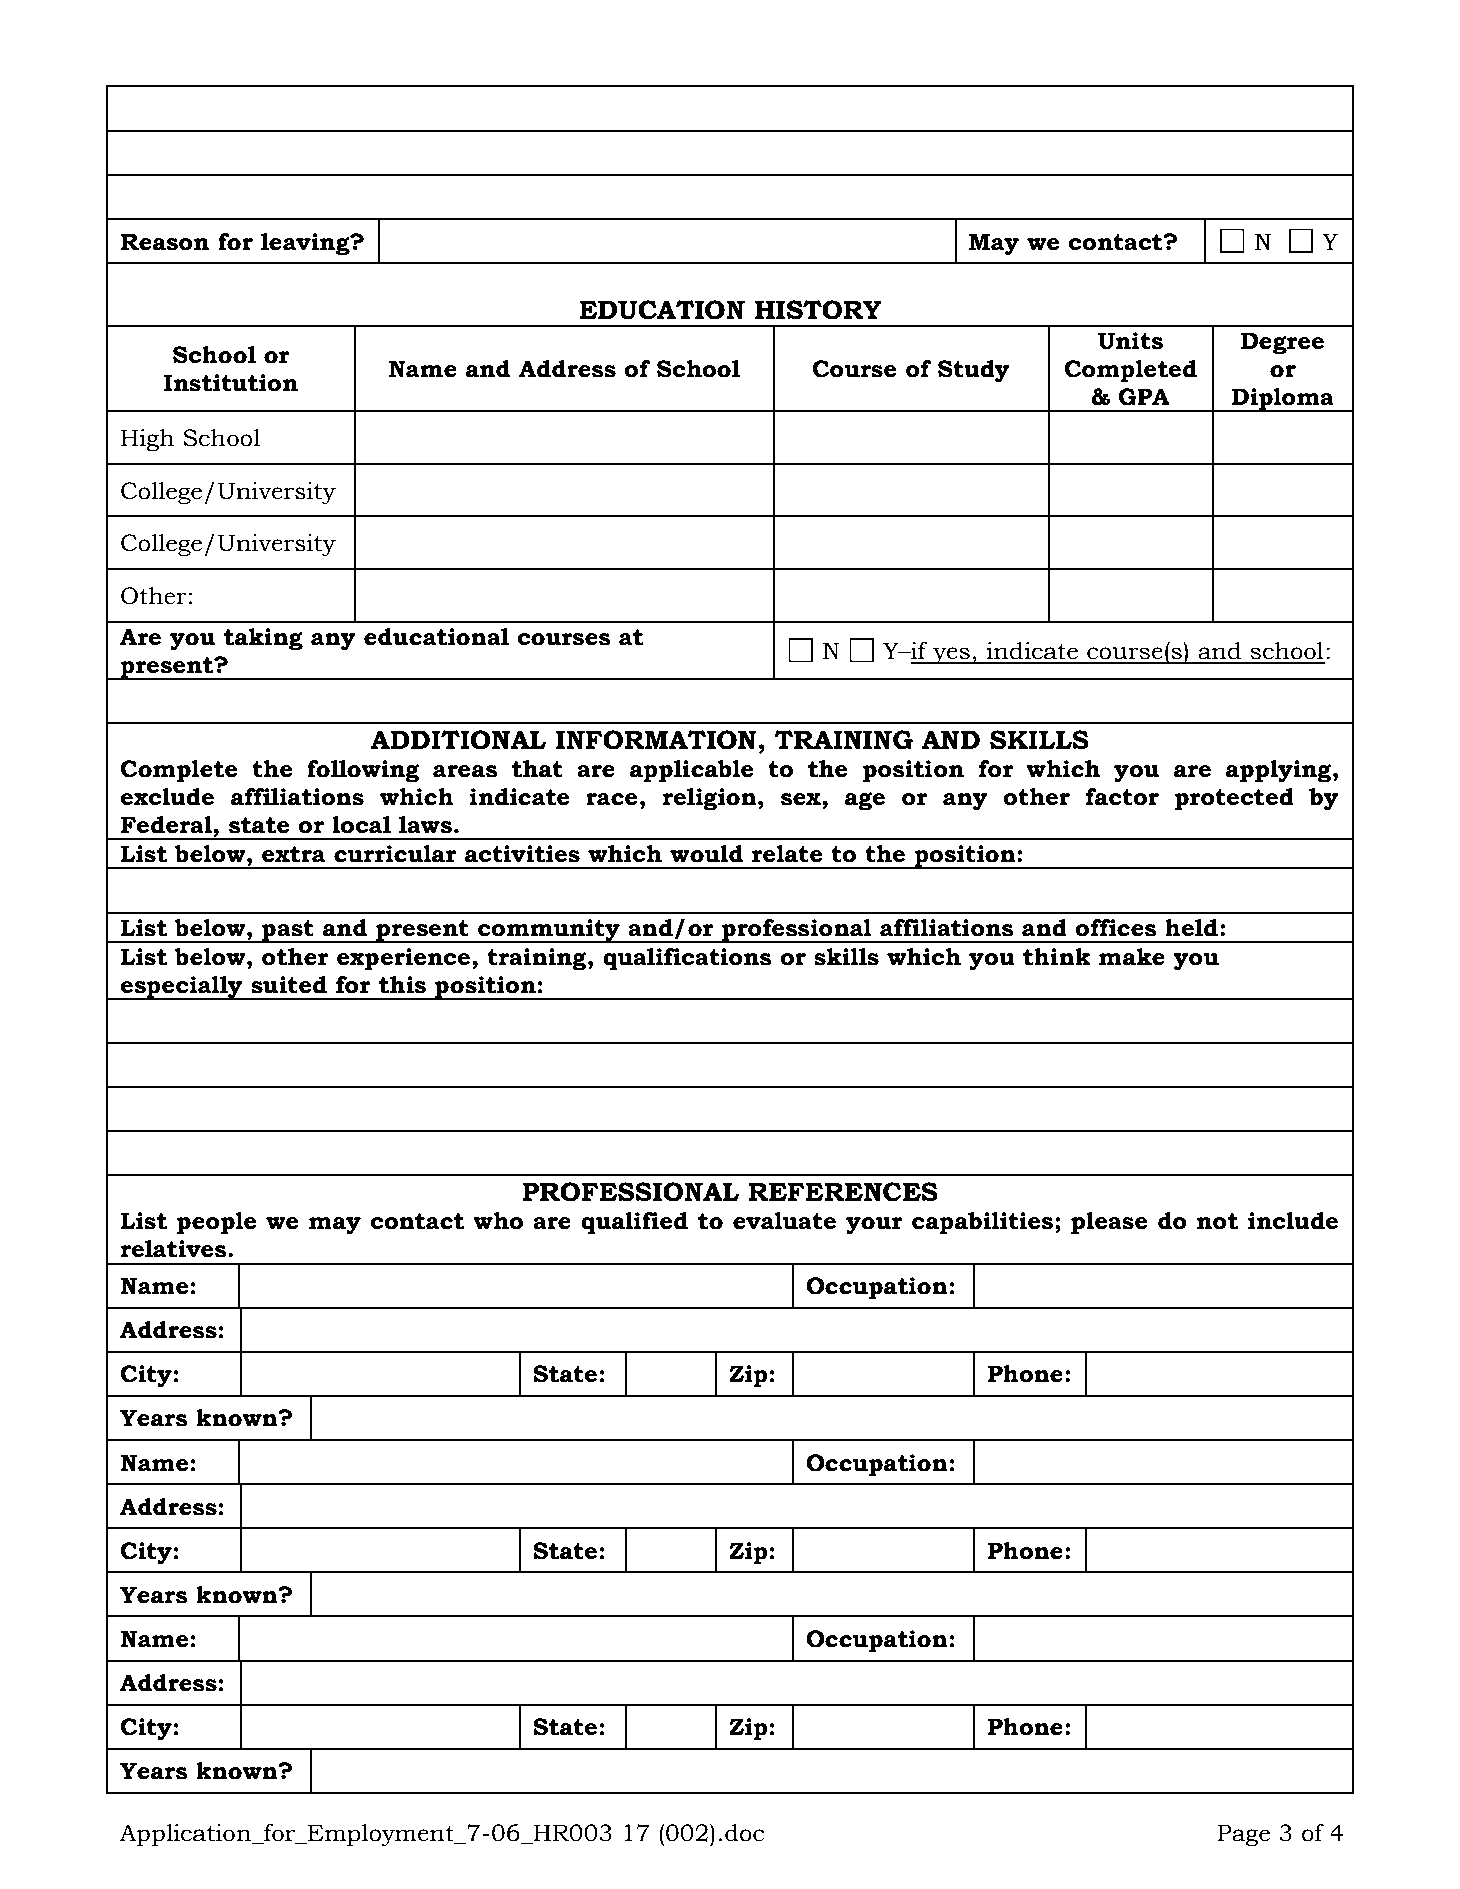  I want to click on relatives, so click(175, 1249).
